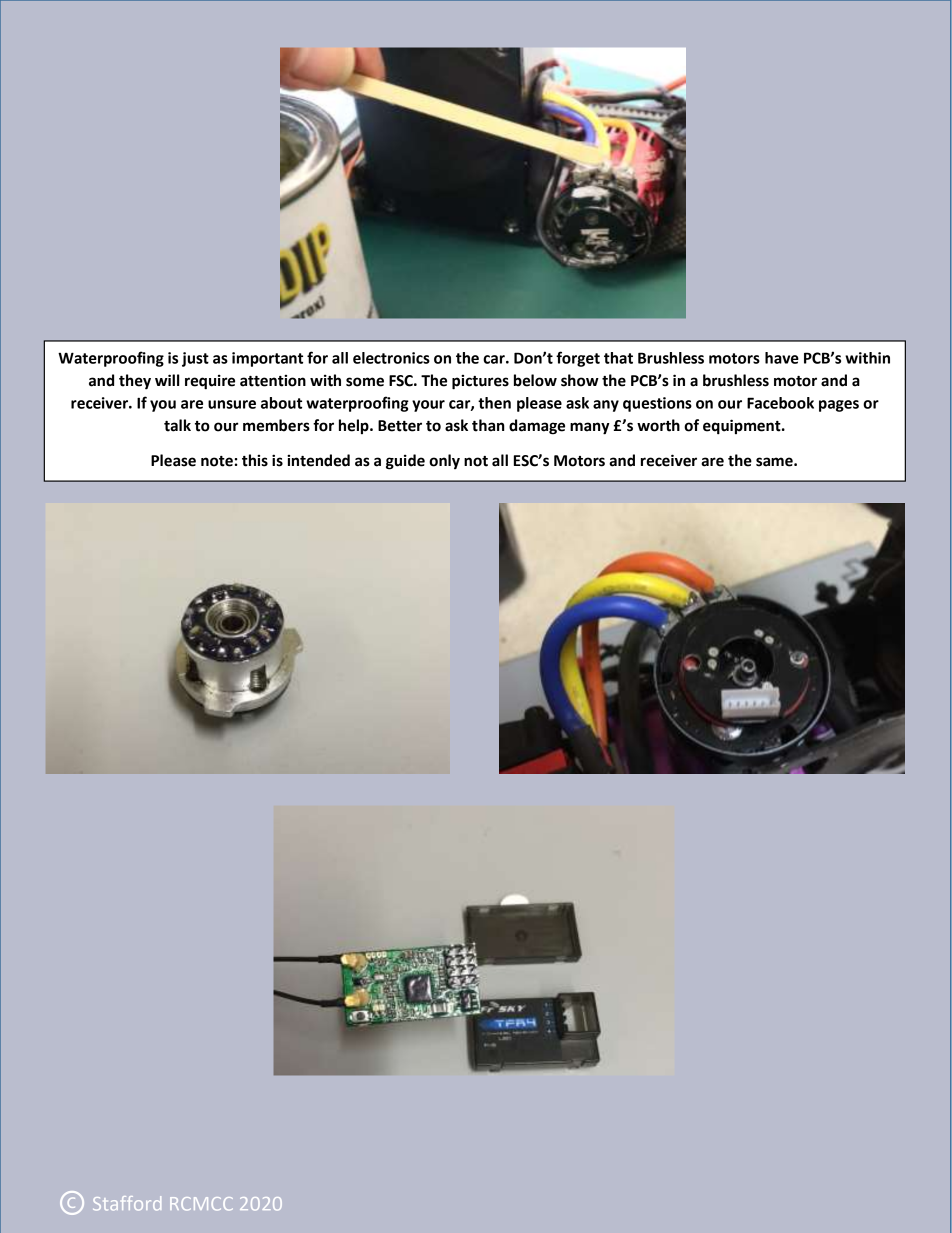  What do you see at coordinates (405, 462) in the screenshot?
I see `guide` at bounding box center [405, 462].
